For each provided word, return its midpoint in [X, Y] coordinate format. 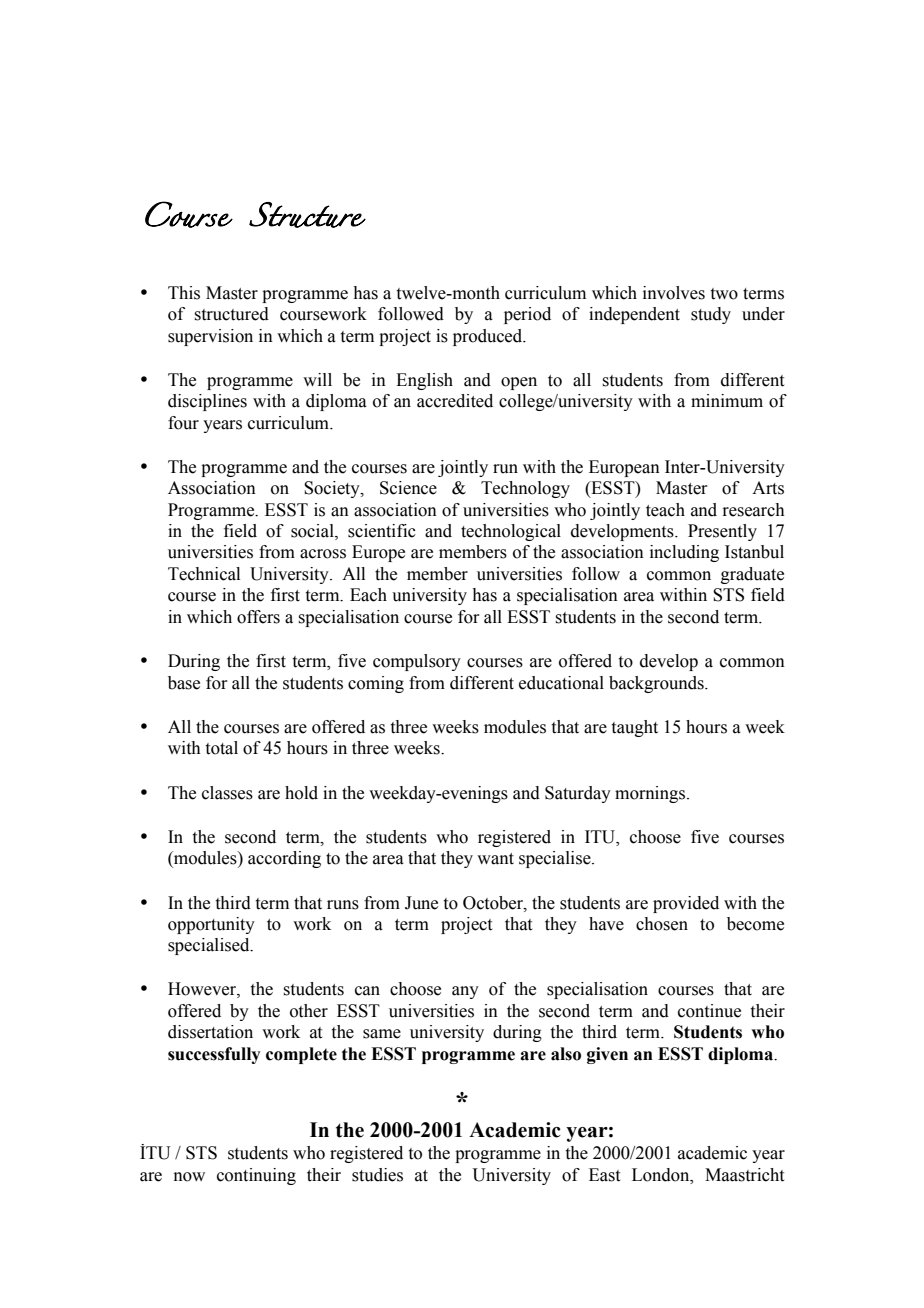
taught [635, 728]
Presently [722, 532]
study [711, 315]
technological [511, 532]
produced [489, 337]
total [222, 748]
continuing [256, 1176]
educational [561, 683]
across [323, 554]
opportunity [211, 925]
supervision [210, 337]
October [494, 903]
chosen [662, 924]
